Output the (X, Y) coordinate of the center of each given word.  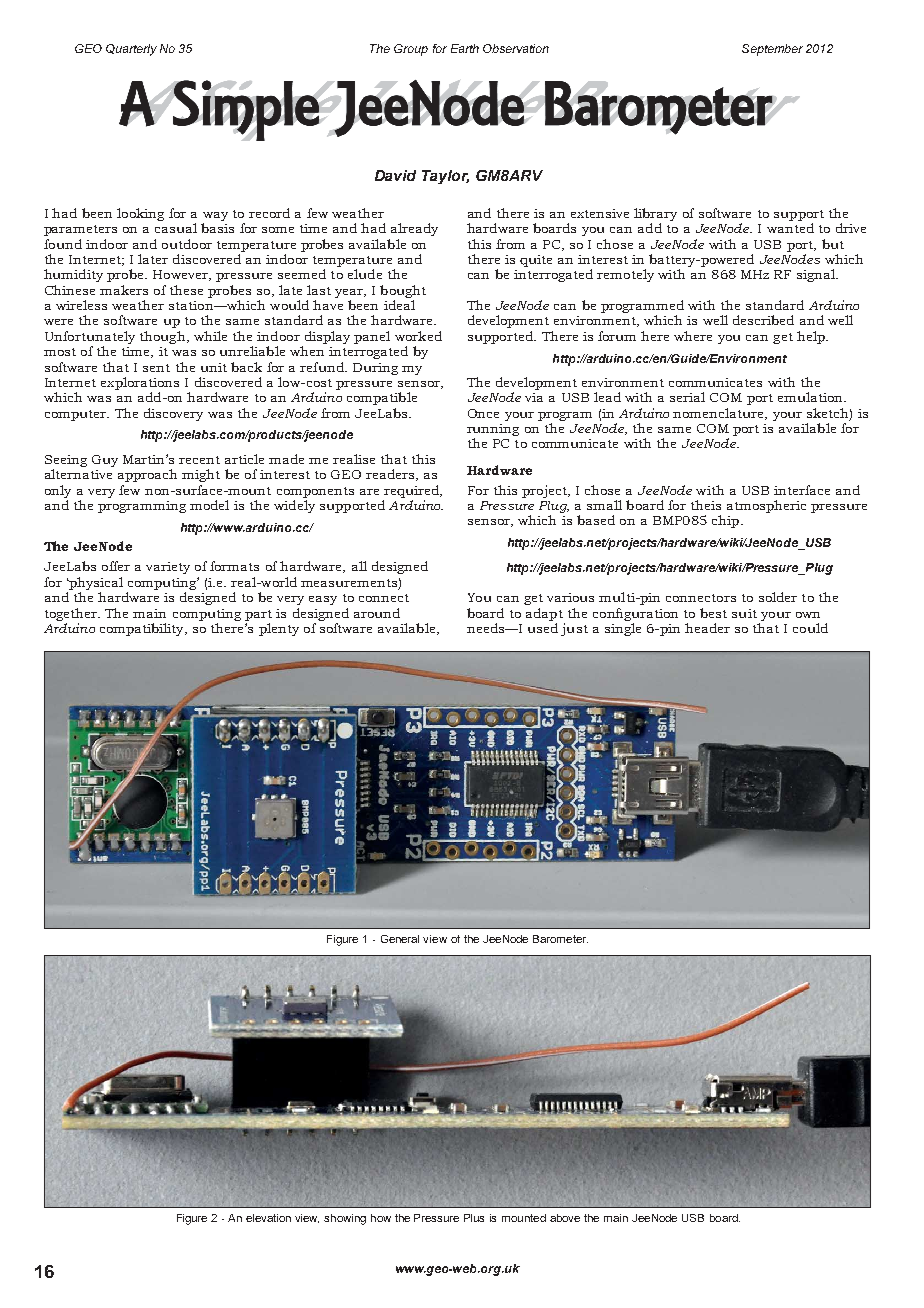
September (772, 50)
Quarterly (131, 50)
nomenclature (719, 414)
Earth (465, 48)
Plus (474, 1218)
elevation (268, 1218)
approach (147, 475)
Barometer (560, 939)
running (493, 431)
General (400, 939)
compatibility (143, 629)
